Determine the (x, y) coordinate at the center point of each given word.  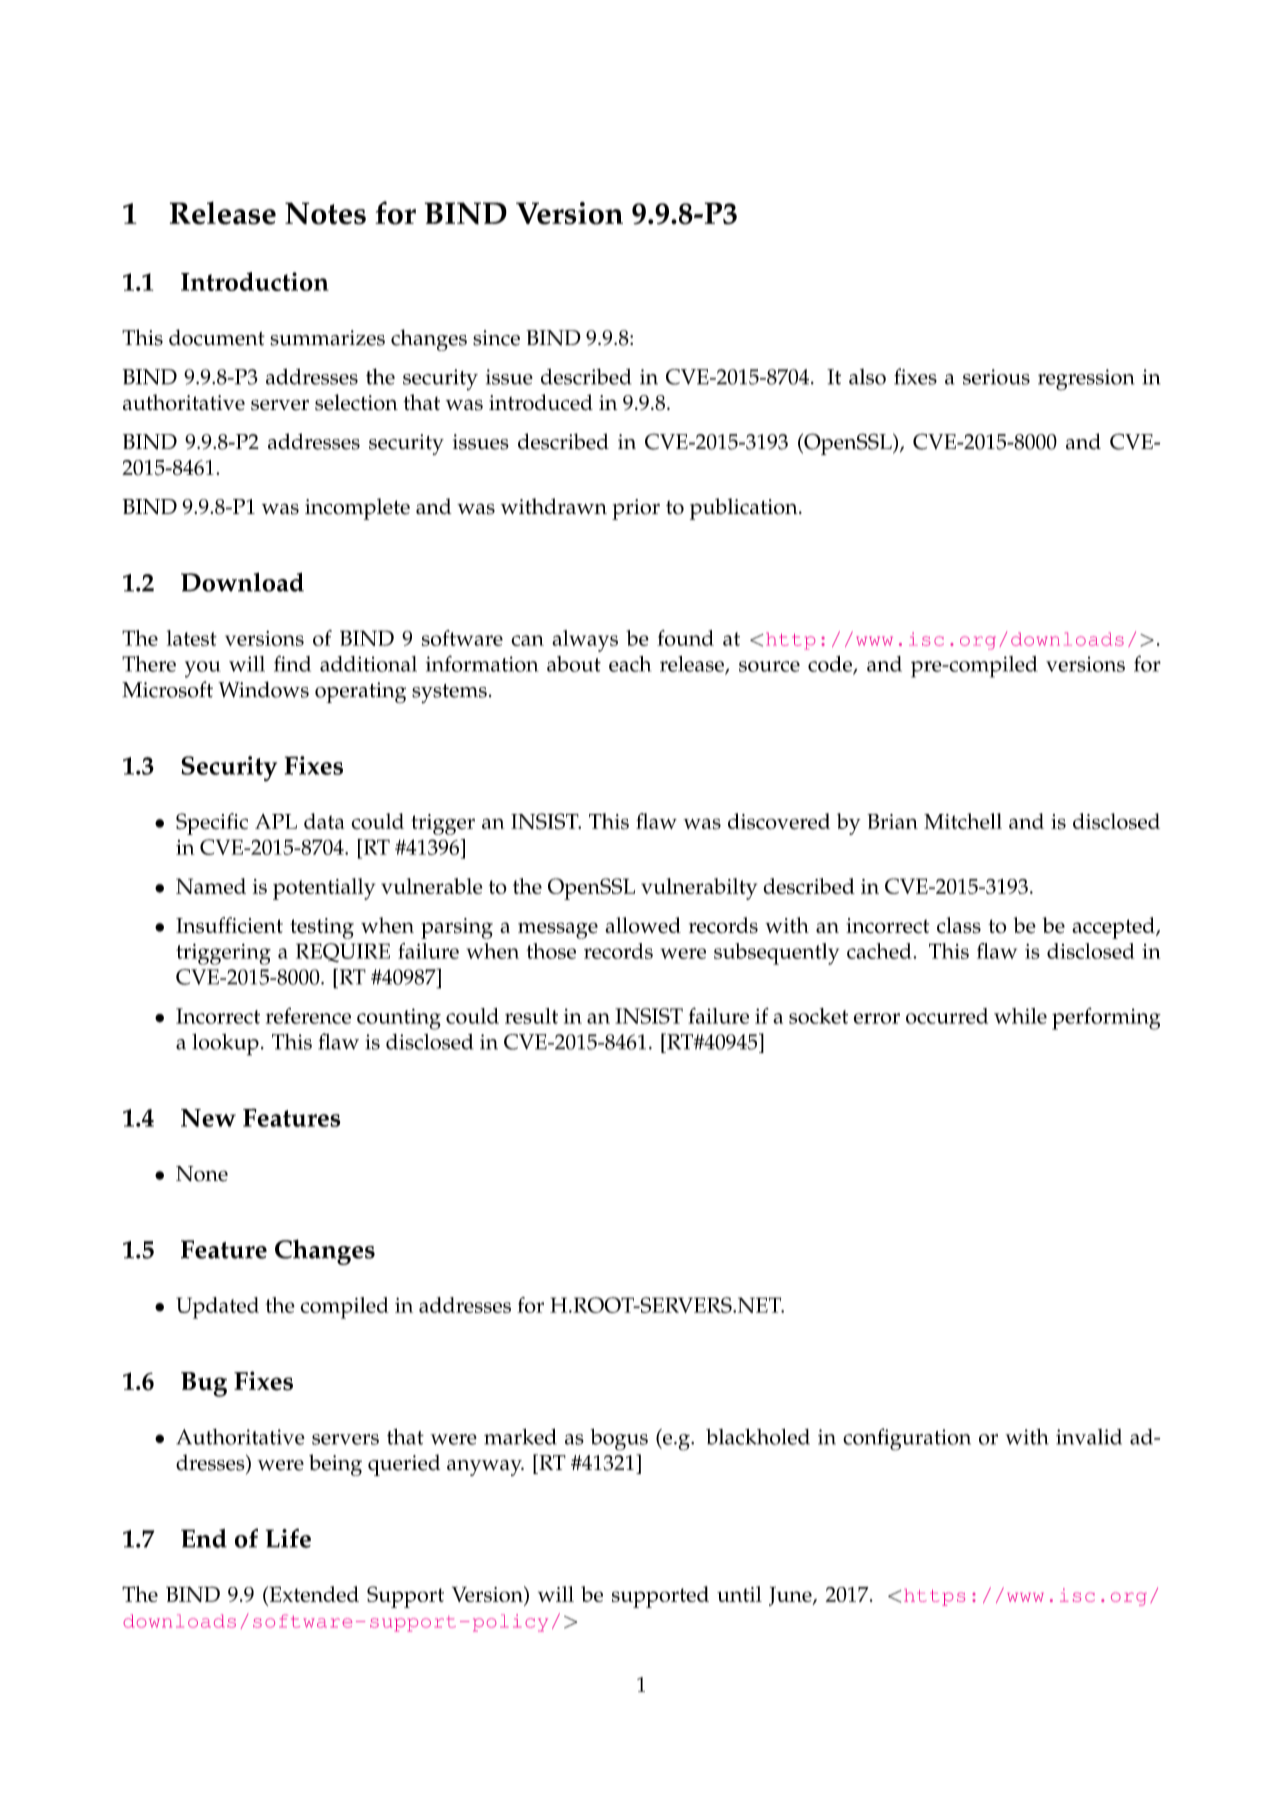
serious (996, 377)
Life (288, 1538)
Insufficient (229, 925)
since (496, 338)
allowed (643, 925)
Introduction (255, 281)
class (959, 925)
